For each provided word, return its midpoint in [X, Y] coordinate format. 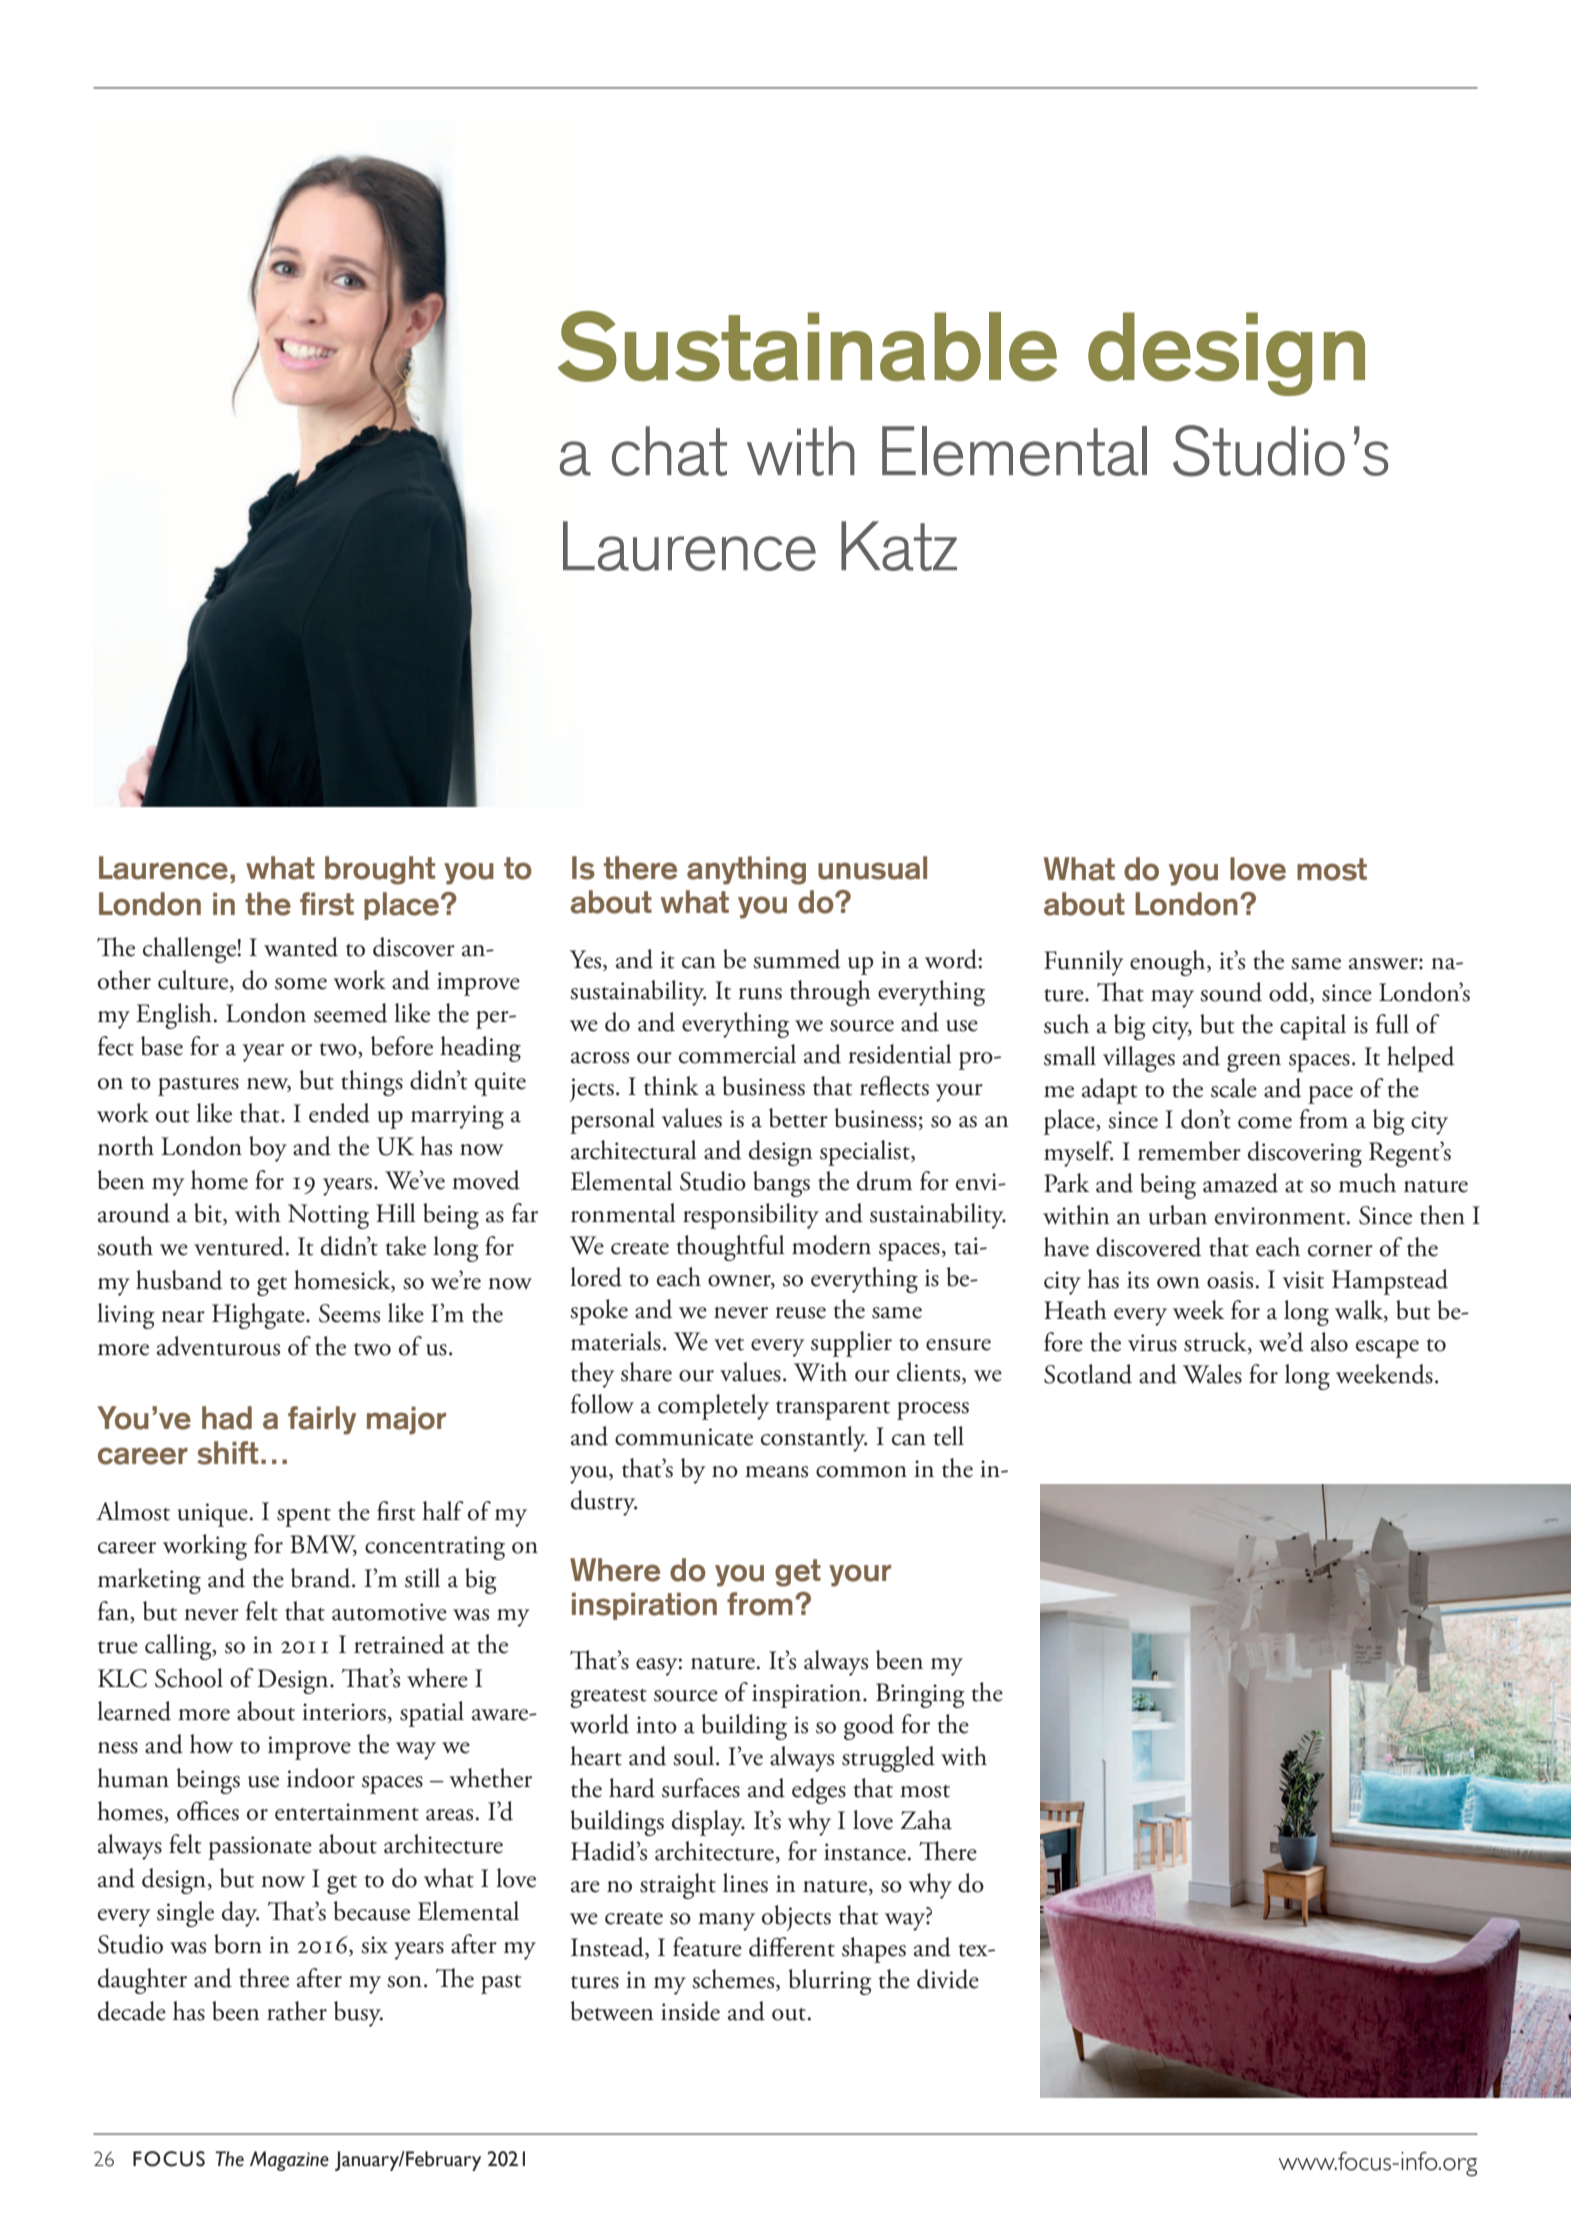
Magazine [289, 2161]
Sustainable [807, 346]
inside [690, 2011]
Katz [899, 546]
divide [948, 1979]
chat [669, 451]
